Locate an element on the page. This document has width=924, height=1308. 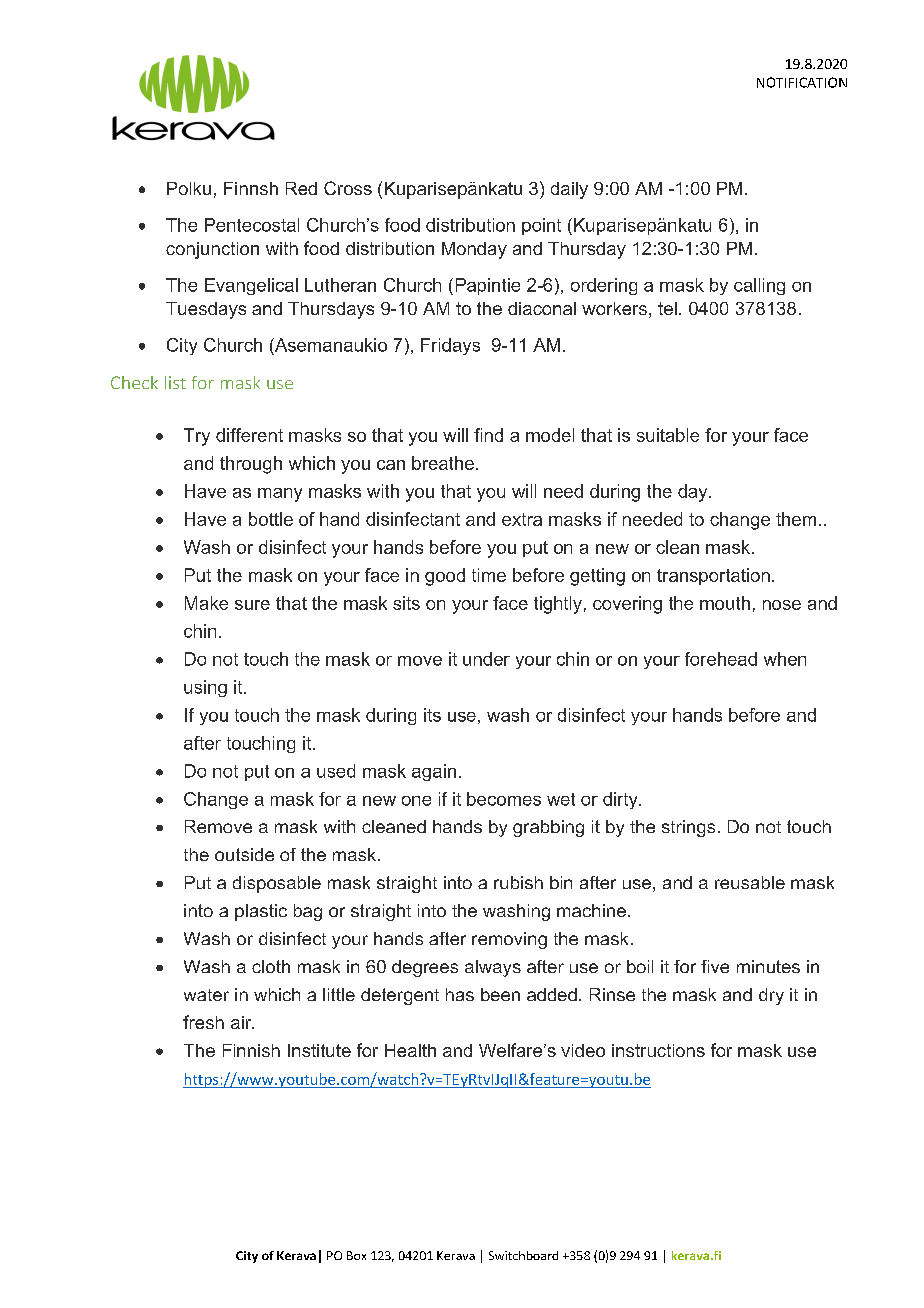
water is located at coordinates (206, 995).
